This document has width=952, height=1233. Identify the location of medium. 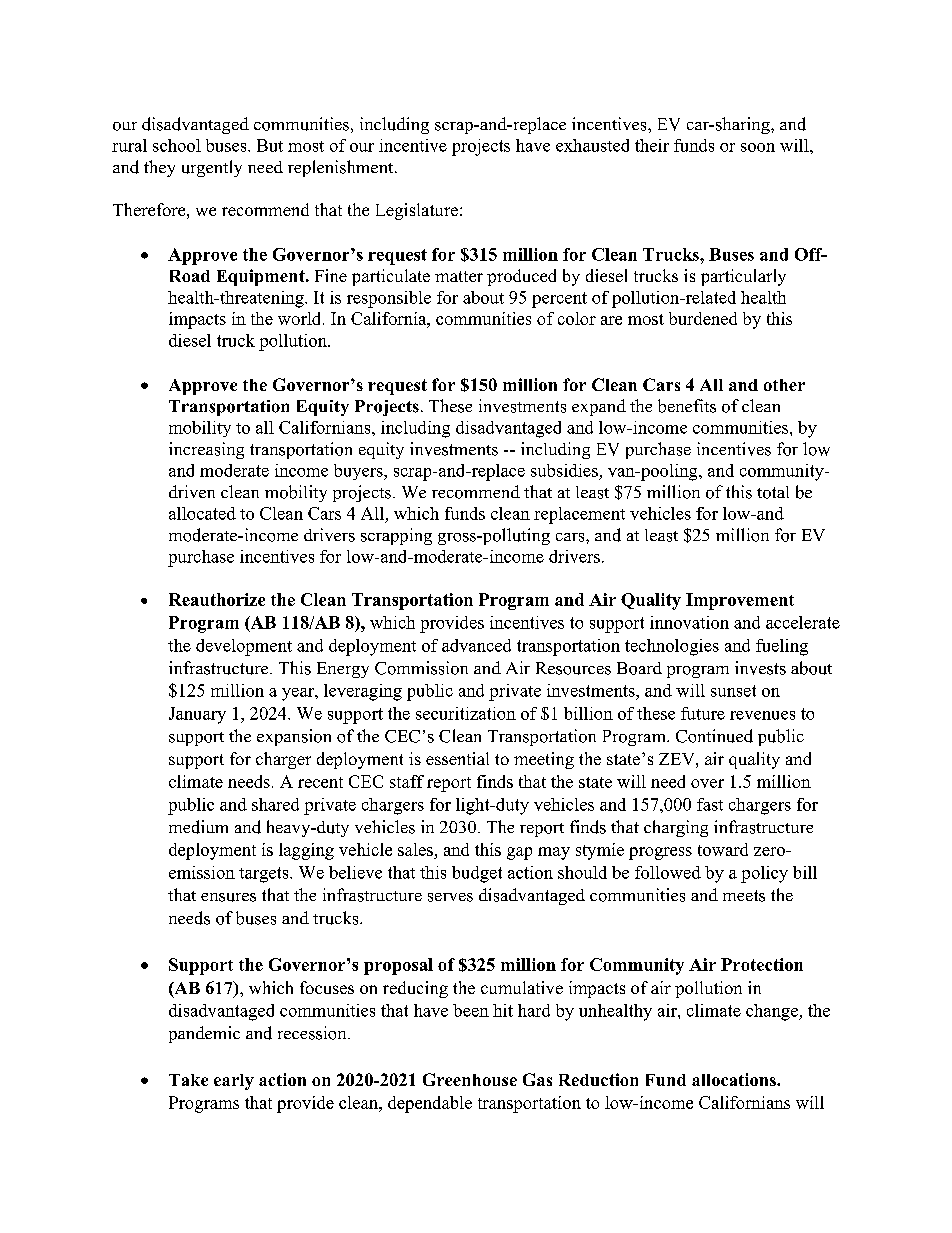
(198, 827).
